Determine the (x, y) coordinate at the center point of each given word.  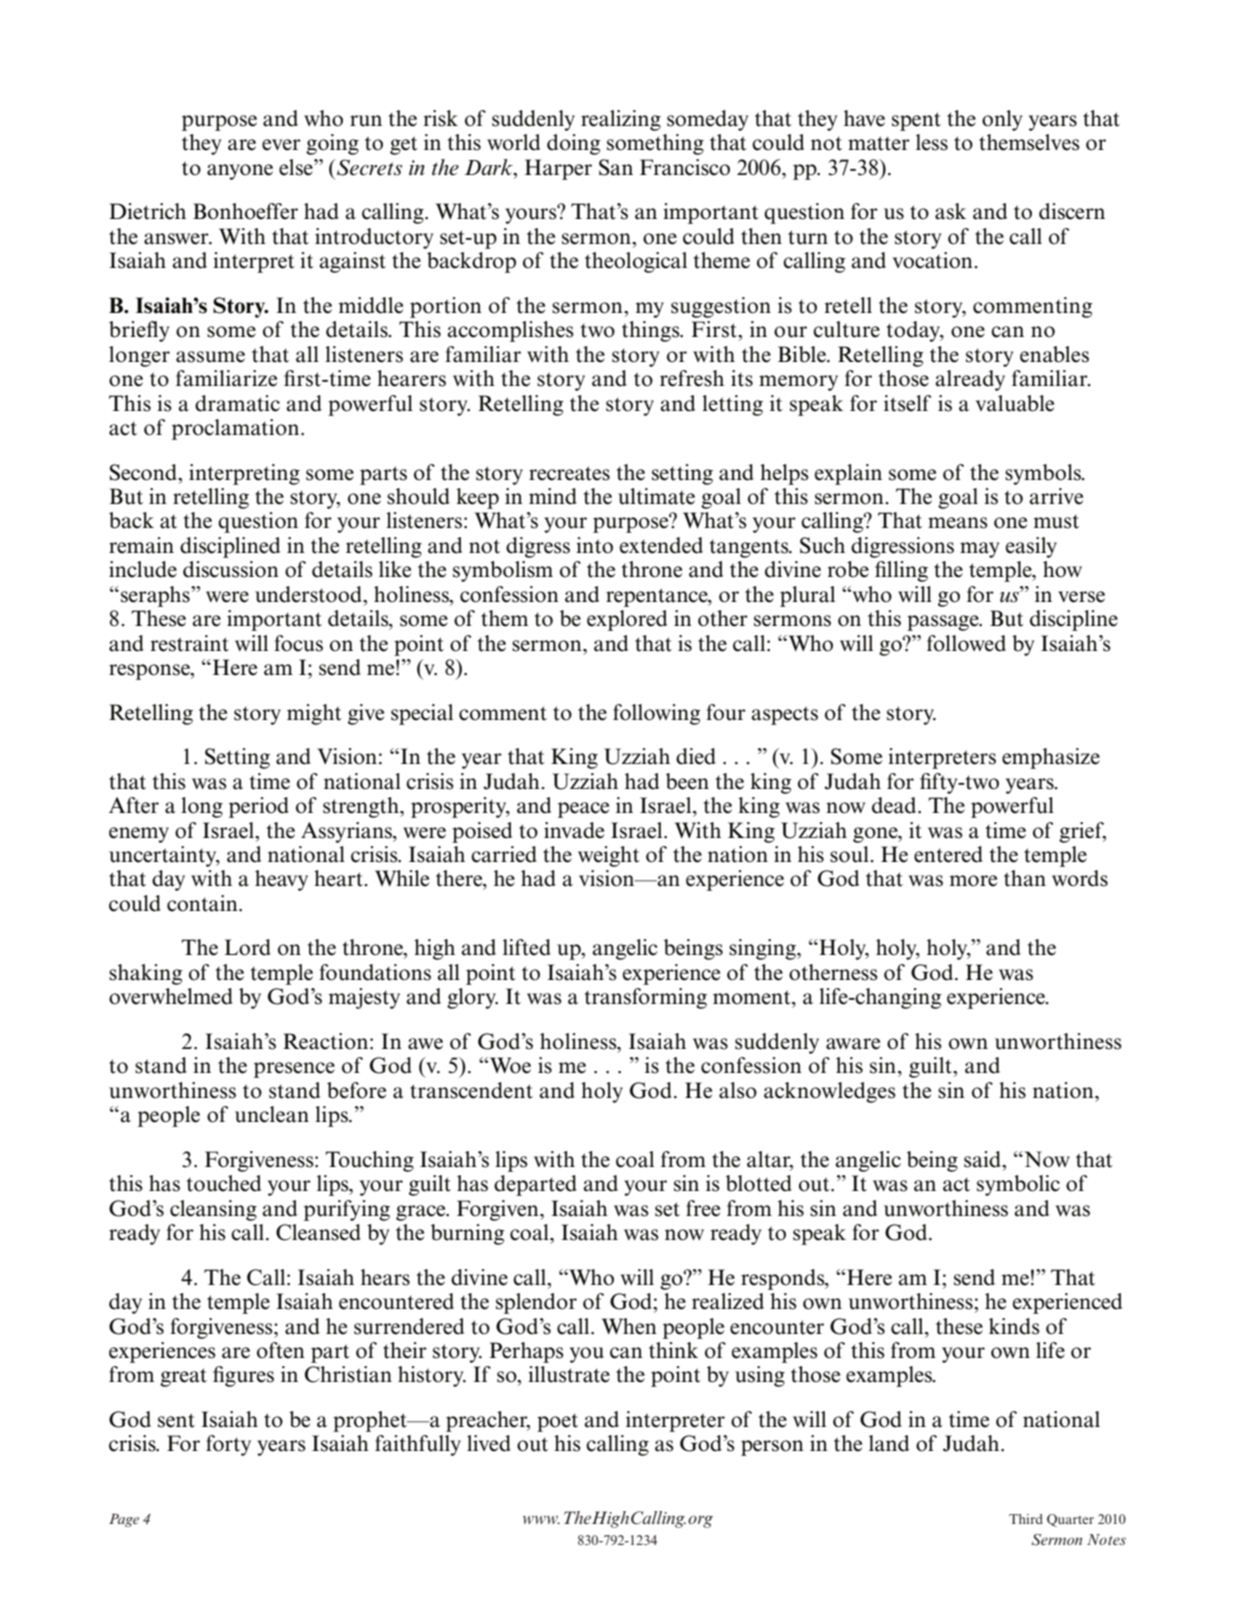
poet (557, 1422)
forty (228, 1445)
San (616, 167)
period (259, 807)
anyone (240, 172)
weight (609, 856)
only (1002, 120)
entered (948, 854)
